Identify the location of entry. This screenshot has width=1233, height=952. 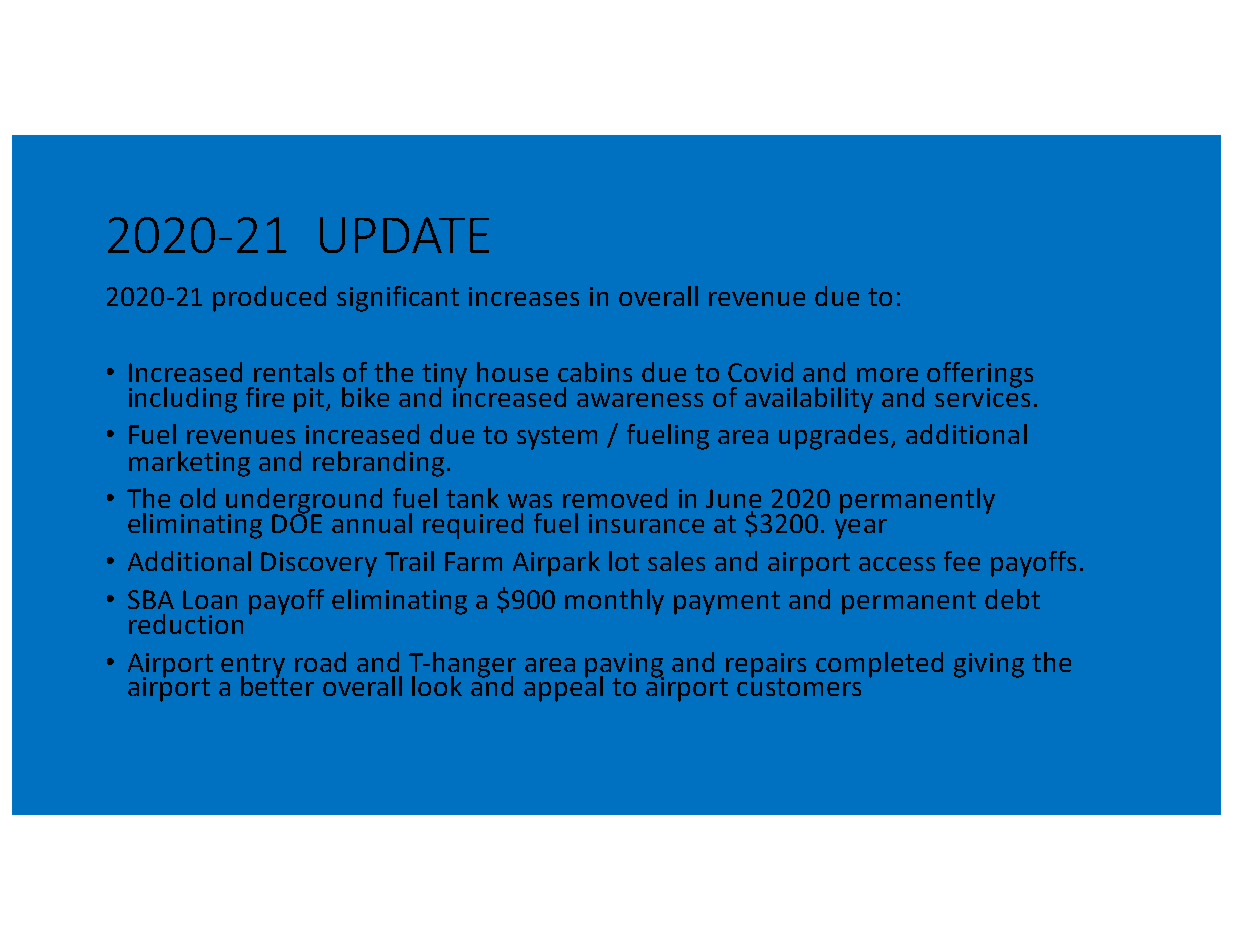
(253, 667).
